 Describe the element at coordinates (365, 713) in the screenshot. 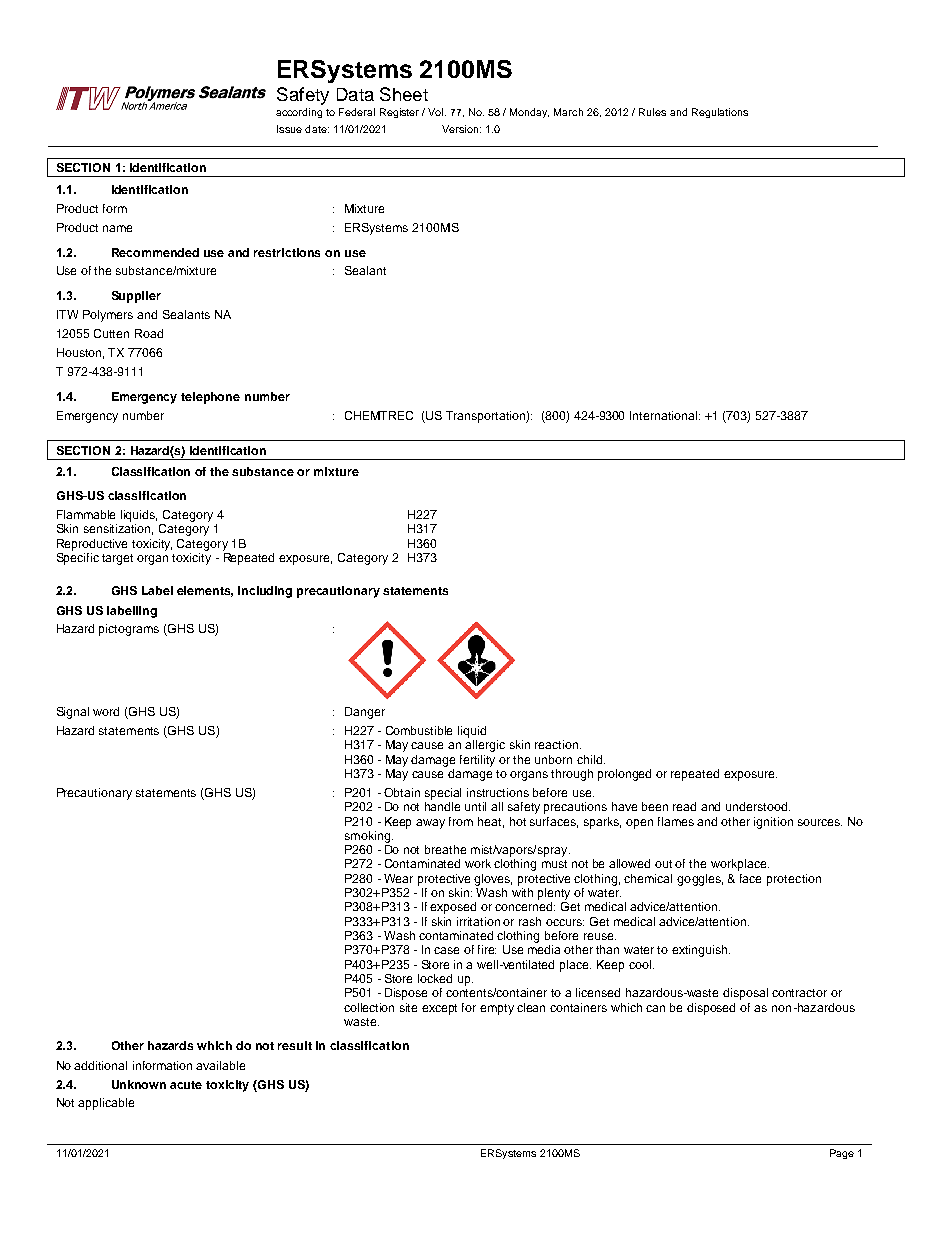

I see `Danger` at that location.
